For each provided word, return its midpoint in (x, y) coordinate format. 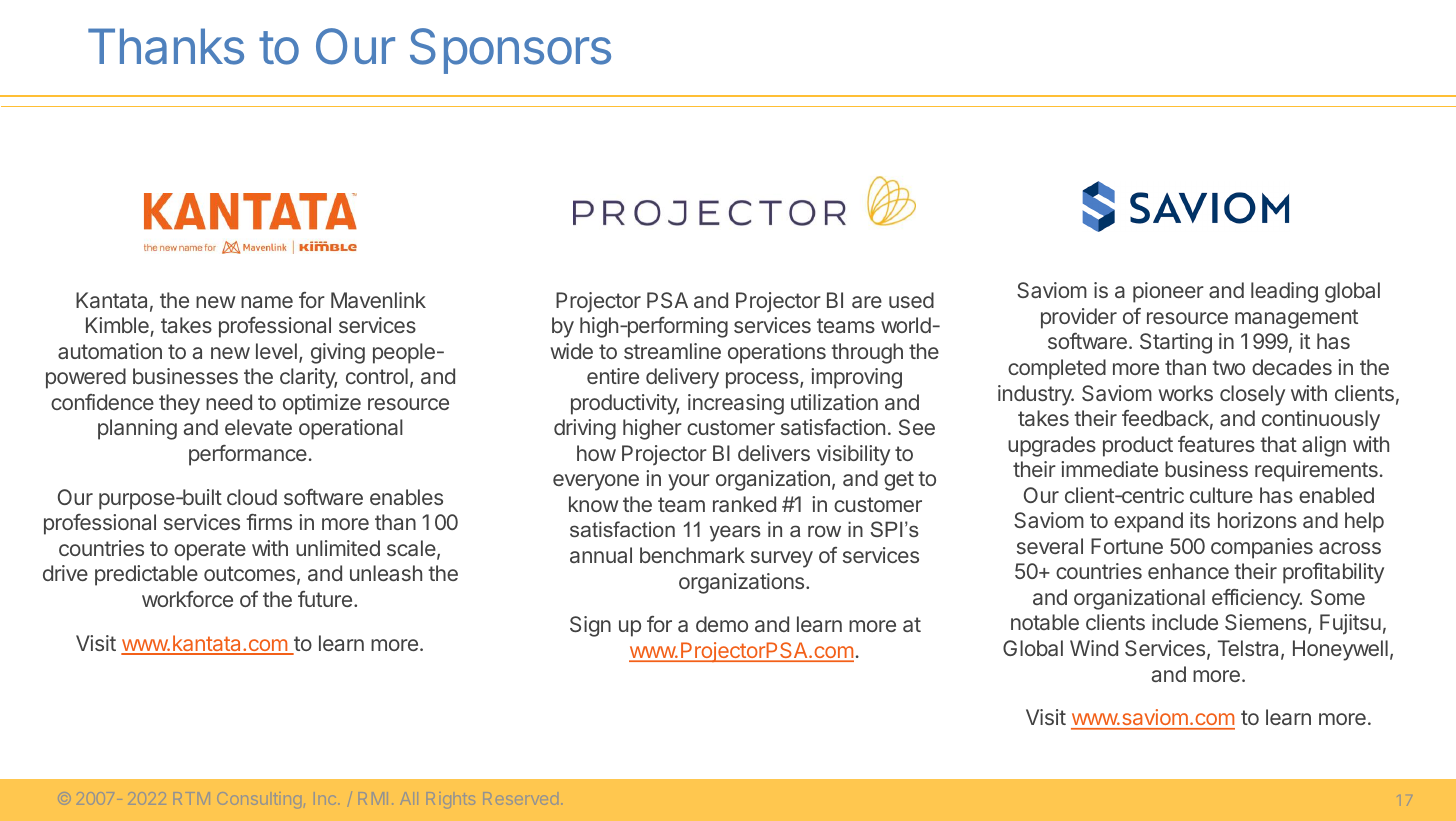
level (276, 351)
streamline (672, 351)
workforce (187, 599)
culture (1221, 495)
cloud (252, 497)
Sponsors (510, 51)
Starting (1176, 343)
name (267, 302)
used (911, 300)
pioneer (1168, 292)
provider (1079, 318)
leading (1284, 292)
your (689, 482)
